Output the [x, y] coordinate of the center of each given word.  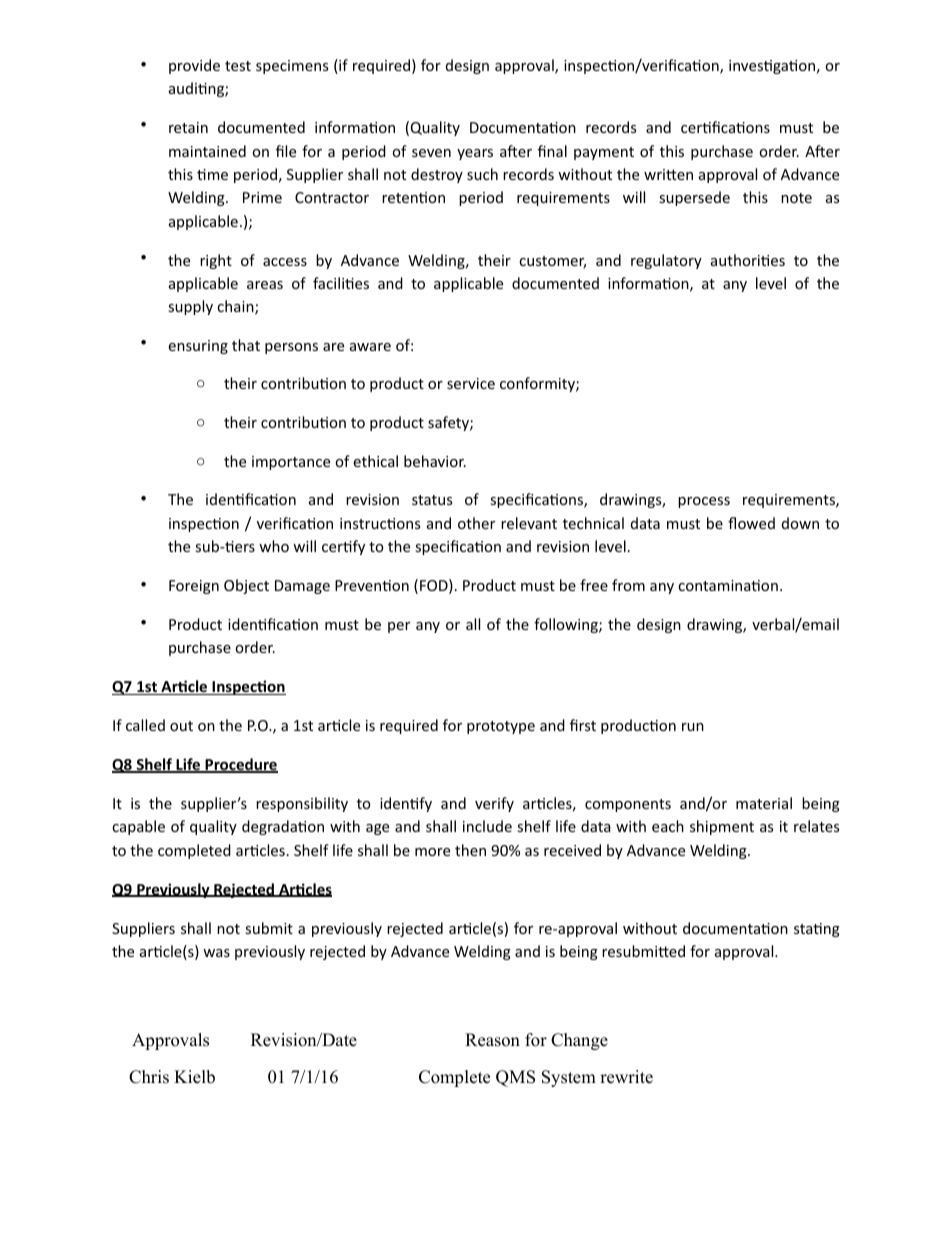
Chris [149, 1077]
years [475, 154]
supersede [694, 198]
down [800, 523]
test [238, 66]
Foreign [194, 587]
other [476, 523]
